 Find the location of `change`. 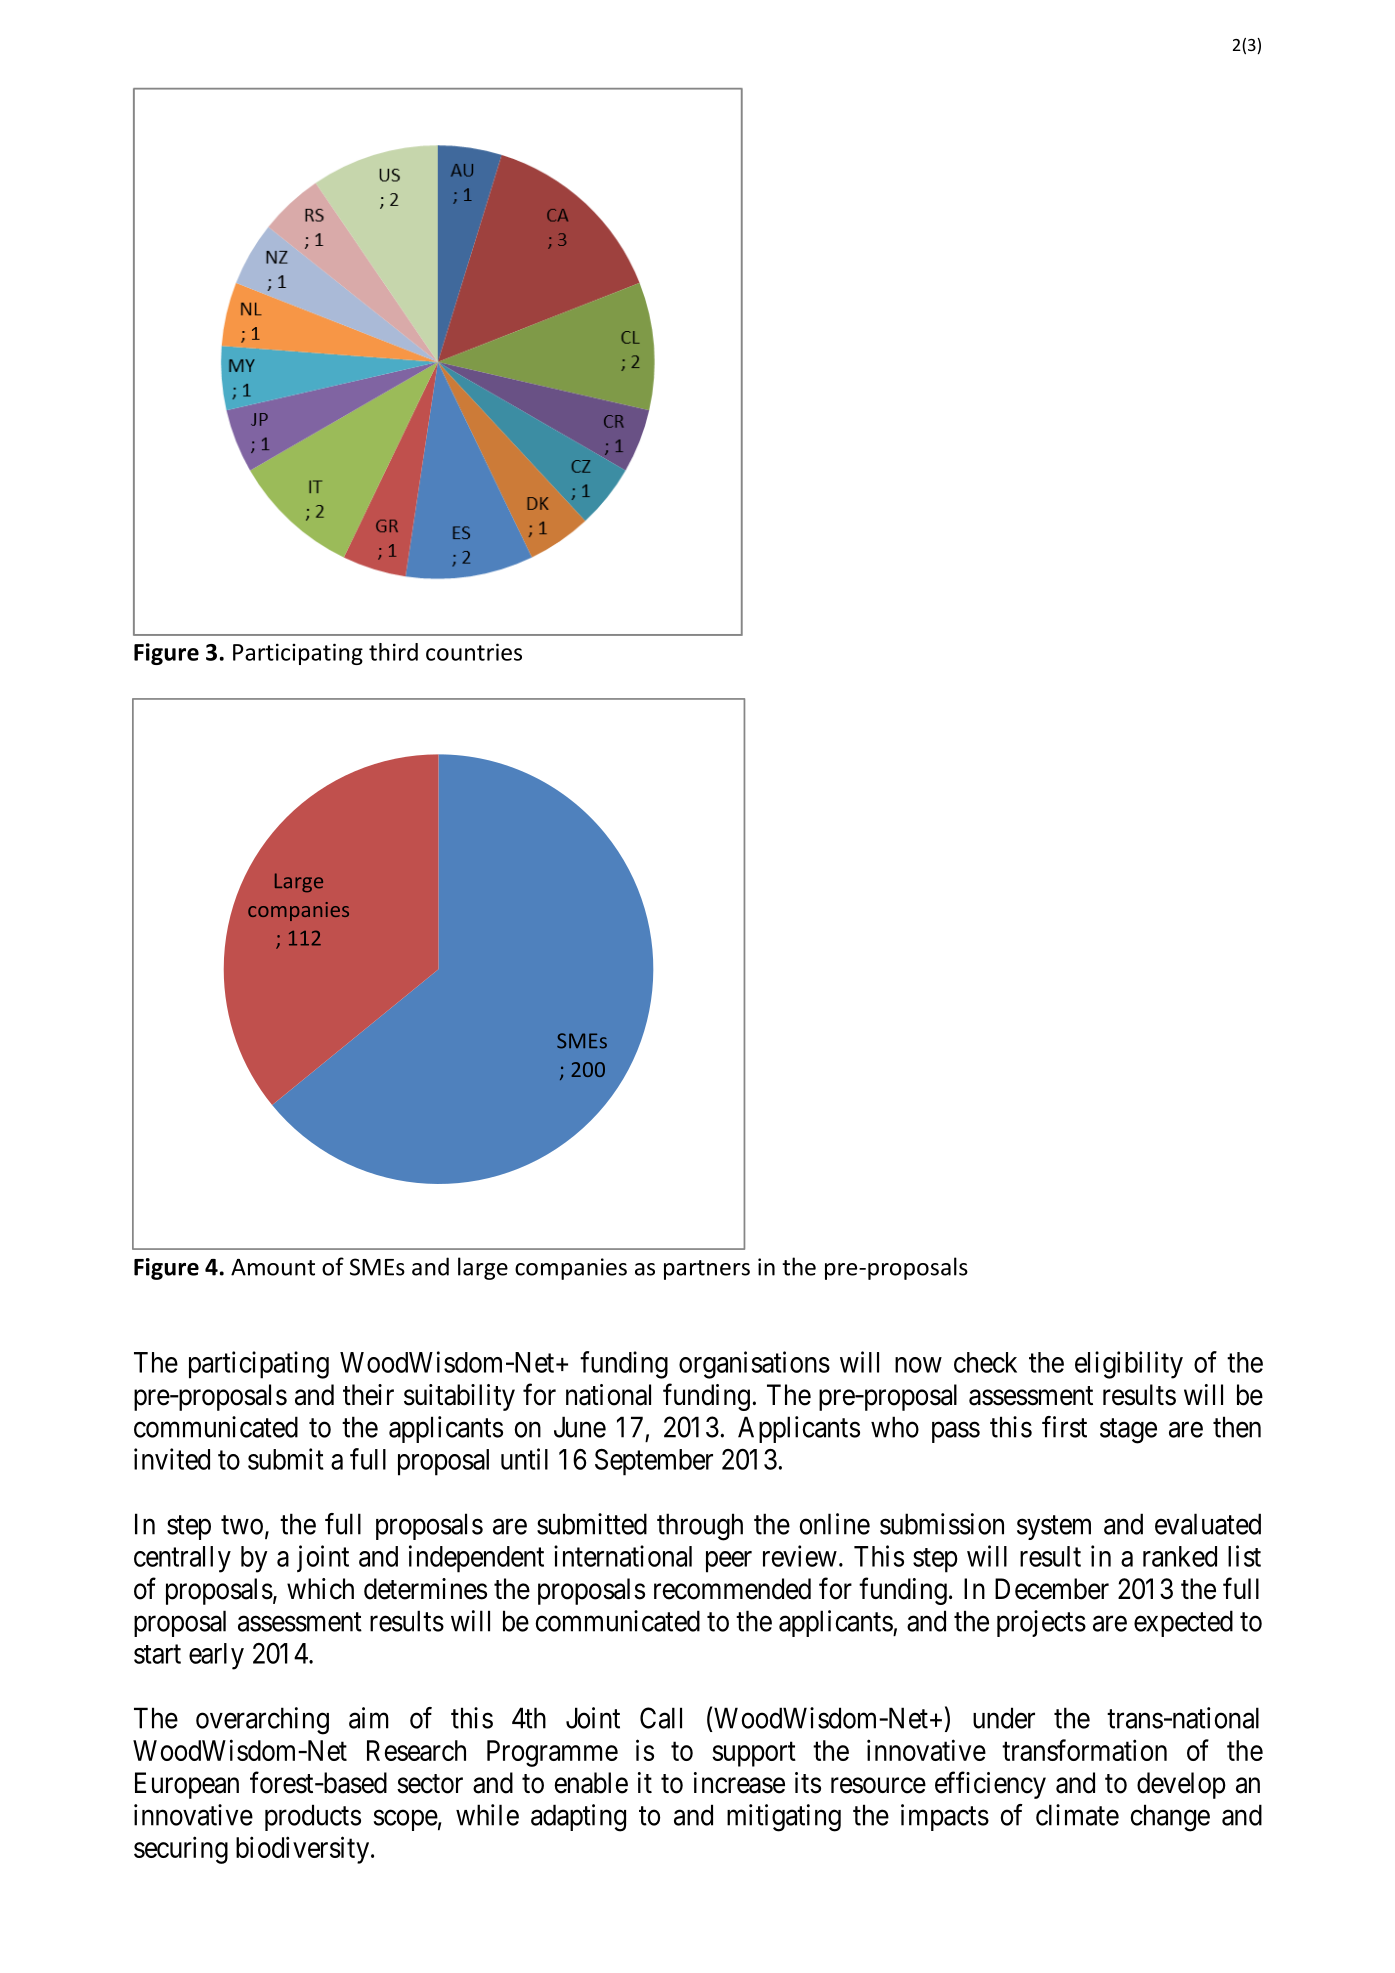

change is located at coordinates (1170, 1818).
